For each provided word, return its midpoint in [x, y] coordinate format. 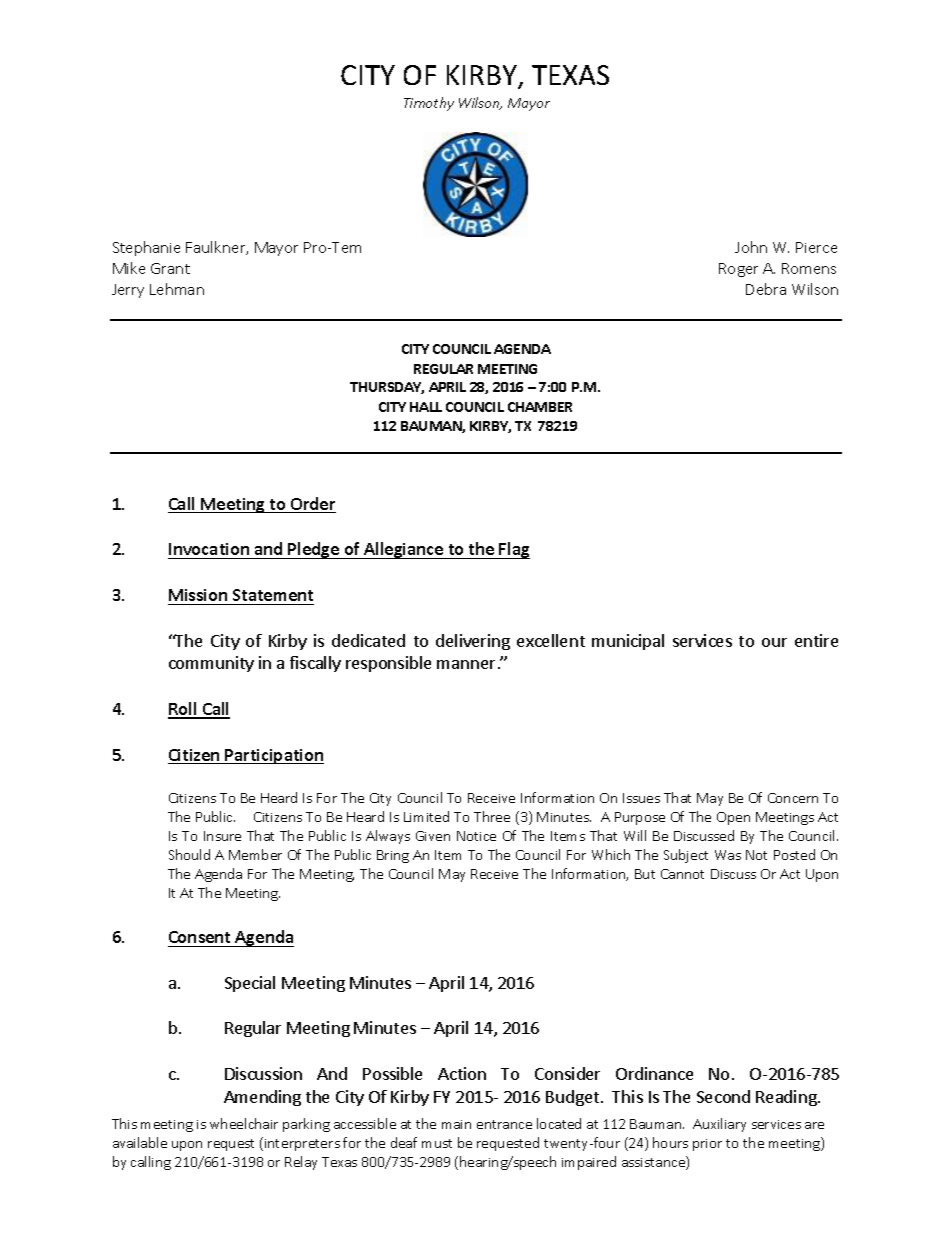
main [456, 1124]
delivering [473, 642]
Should [189, 854]
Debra [766, 289]
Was [728, 855]
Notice [476, 836]
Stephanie [146, 248]
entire [816, 640]
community [211, 664]
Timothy [429, 104]
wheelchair [244, 1123]
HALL [426, 407]
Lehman [177, 289]
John [751, 247]
